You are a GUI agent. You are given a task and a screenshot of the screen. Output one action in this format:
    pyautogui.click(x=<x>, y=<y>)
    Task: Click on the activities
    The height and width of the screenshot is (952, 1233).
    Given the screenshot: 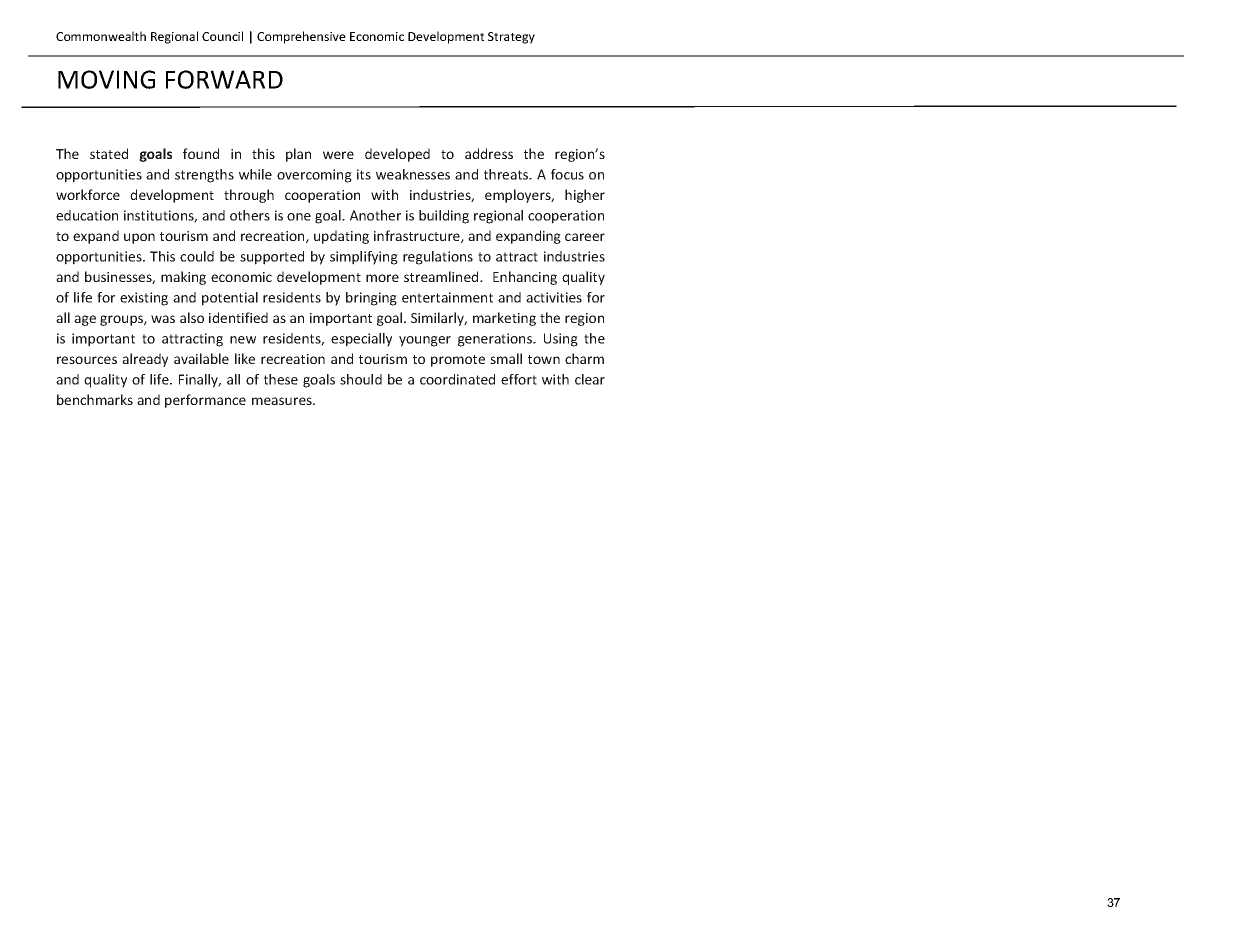 What is the action you would take?
    pyautogui.click(x=554, y=297)
